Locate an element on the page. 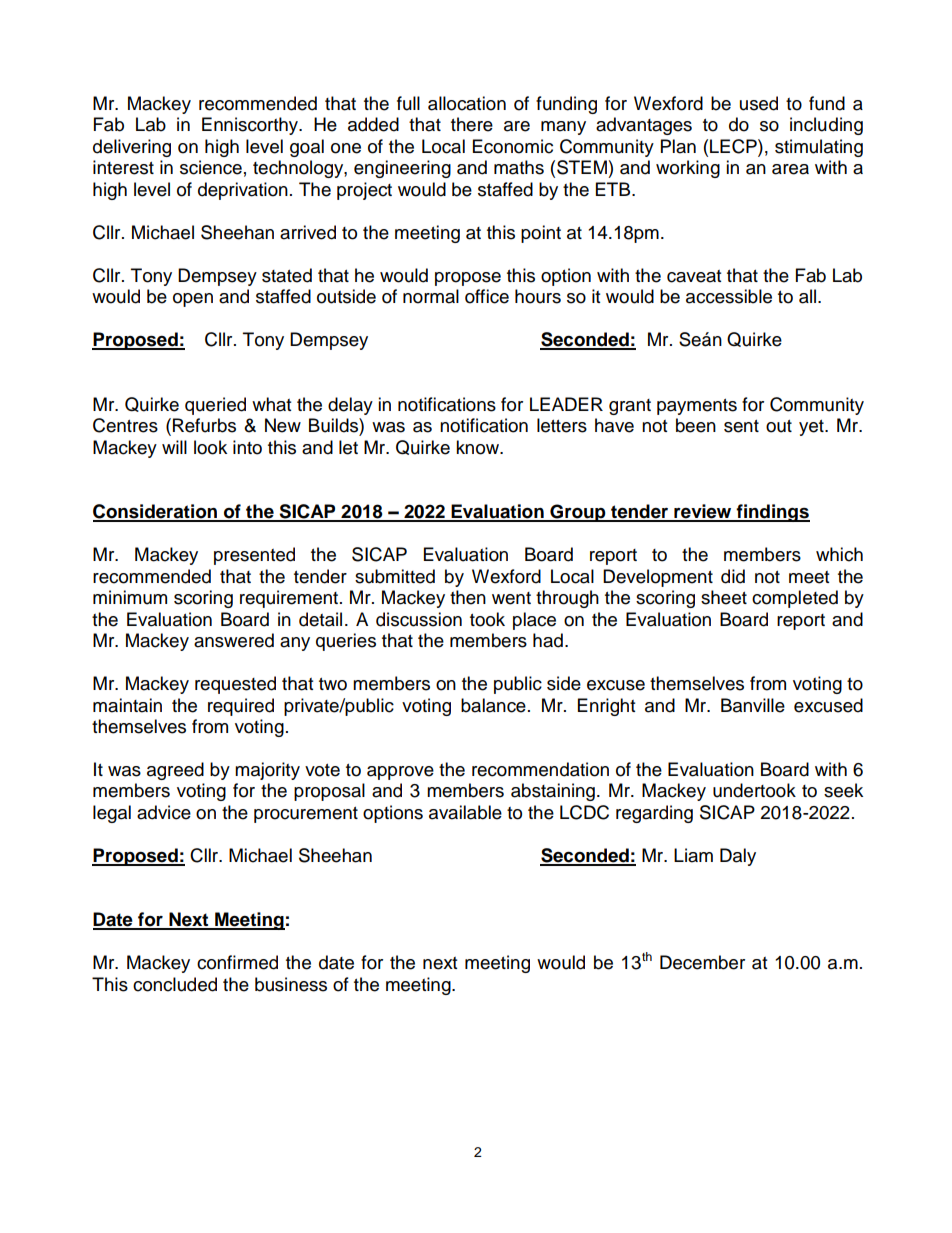 This document has height=1233, width=952. December is located at coordinates (702, 962).
